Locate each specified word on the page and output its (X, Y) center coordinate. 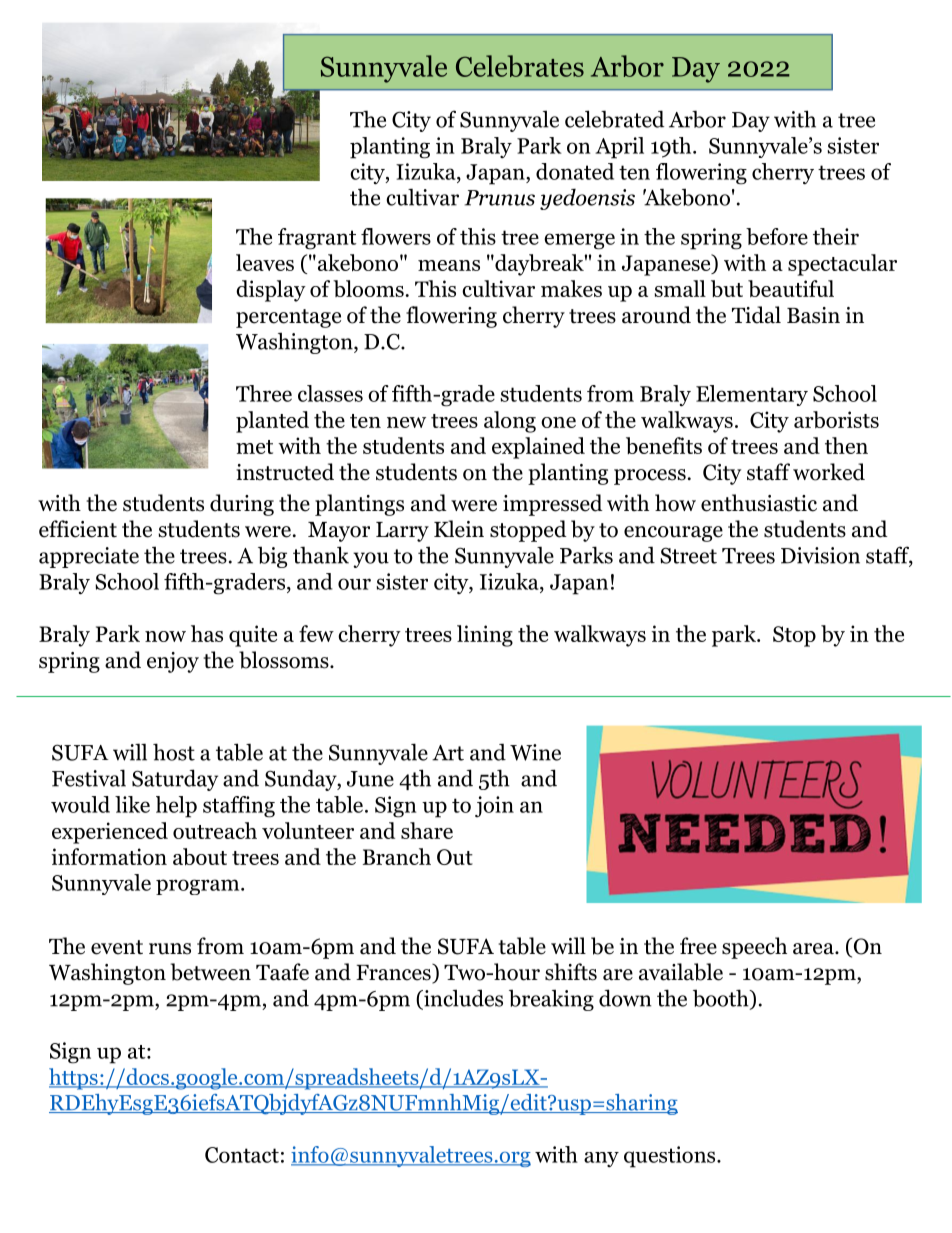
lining (485, 636)
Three (264, 393)
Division (820, 555)
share (427, 830)
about (200, 856)
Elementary (752, 395)
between (211, 972)
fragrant (317, 239)
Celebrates (520, 66)
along (510, 422)
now (165, 636)
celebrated (614, 119)
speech (754, 948)
